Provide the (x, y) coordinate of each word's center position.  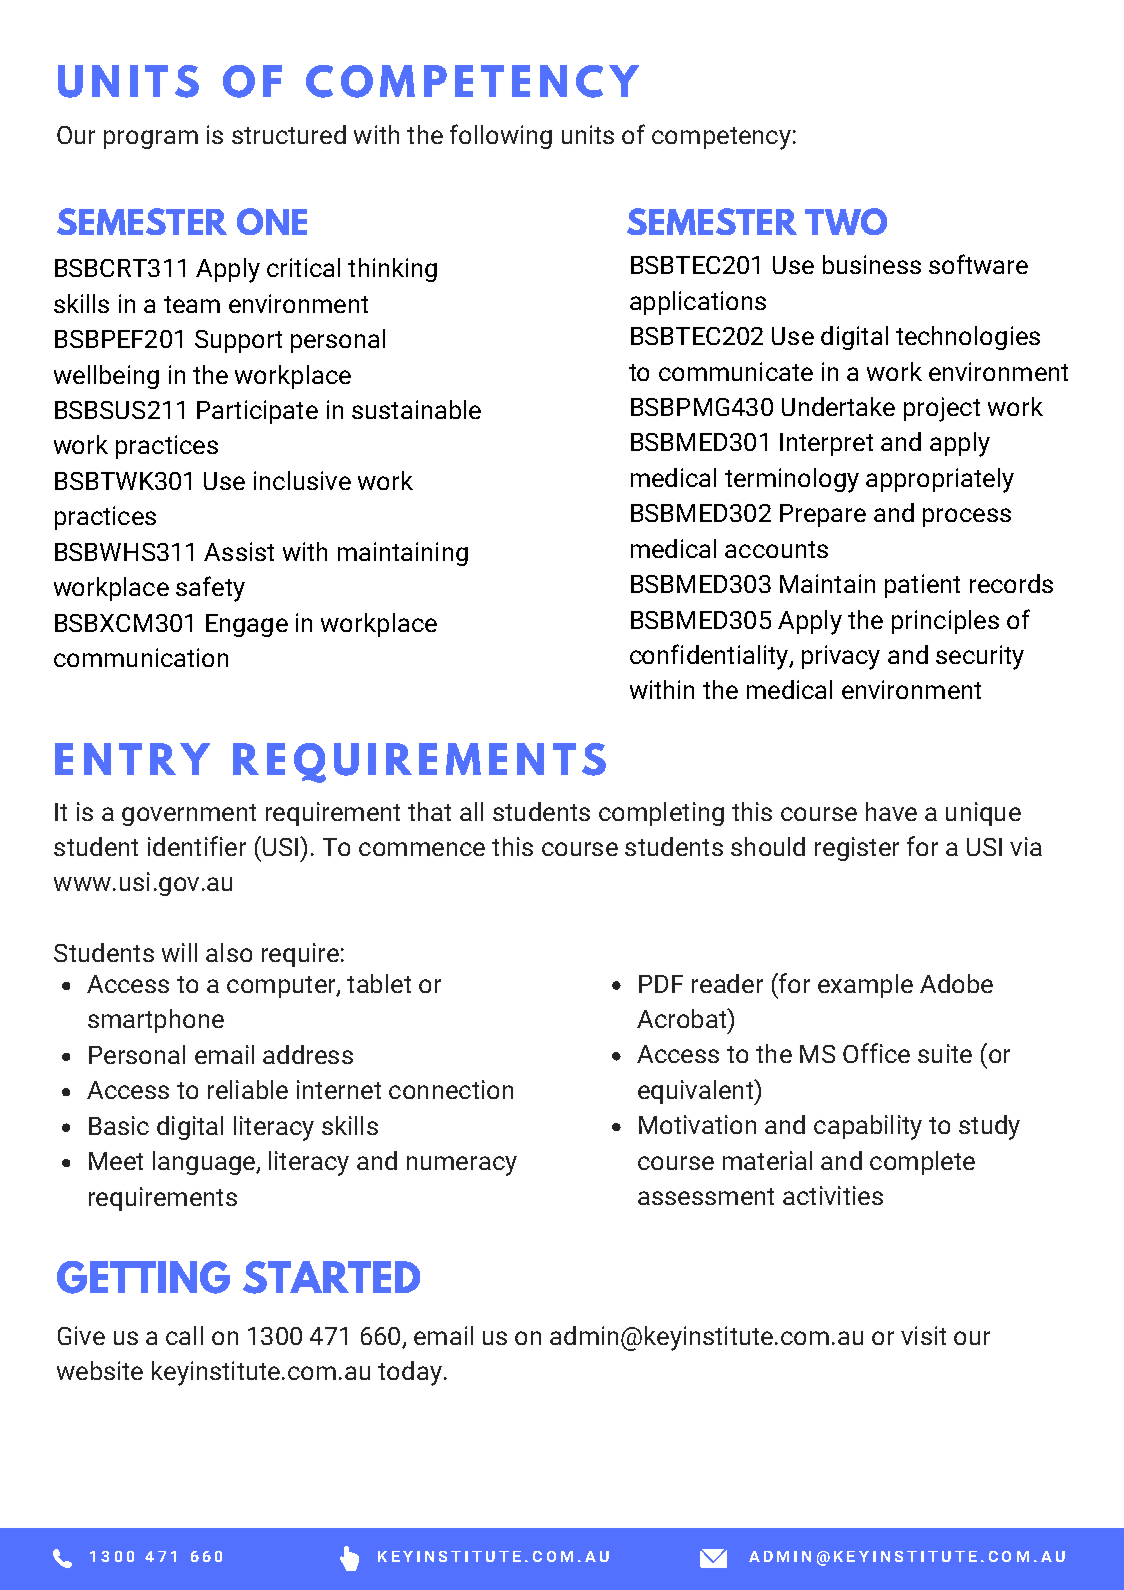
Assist (239, 551)
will (179, 952)
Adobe (956, 983)
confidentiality (710, 657)
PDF (661, 984)
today (410, 1373)
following (501, 136)
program (151, 139)
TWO (846, 221)
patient (922, 586)
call (184, 1335)
